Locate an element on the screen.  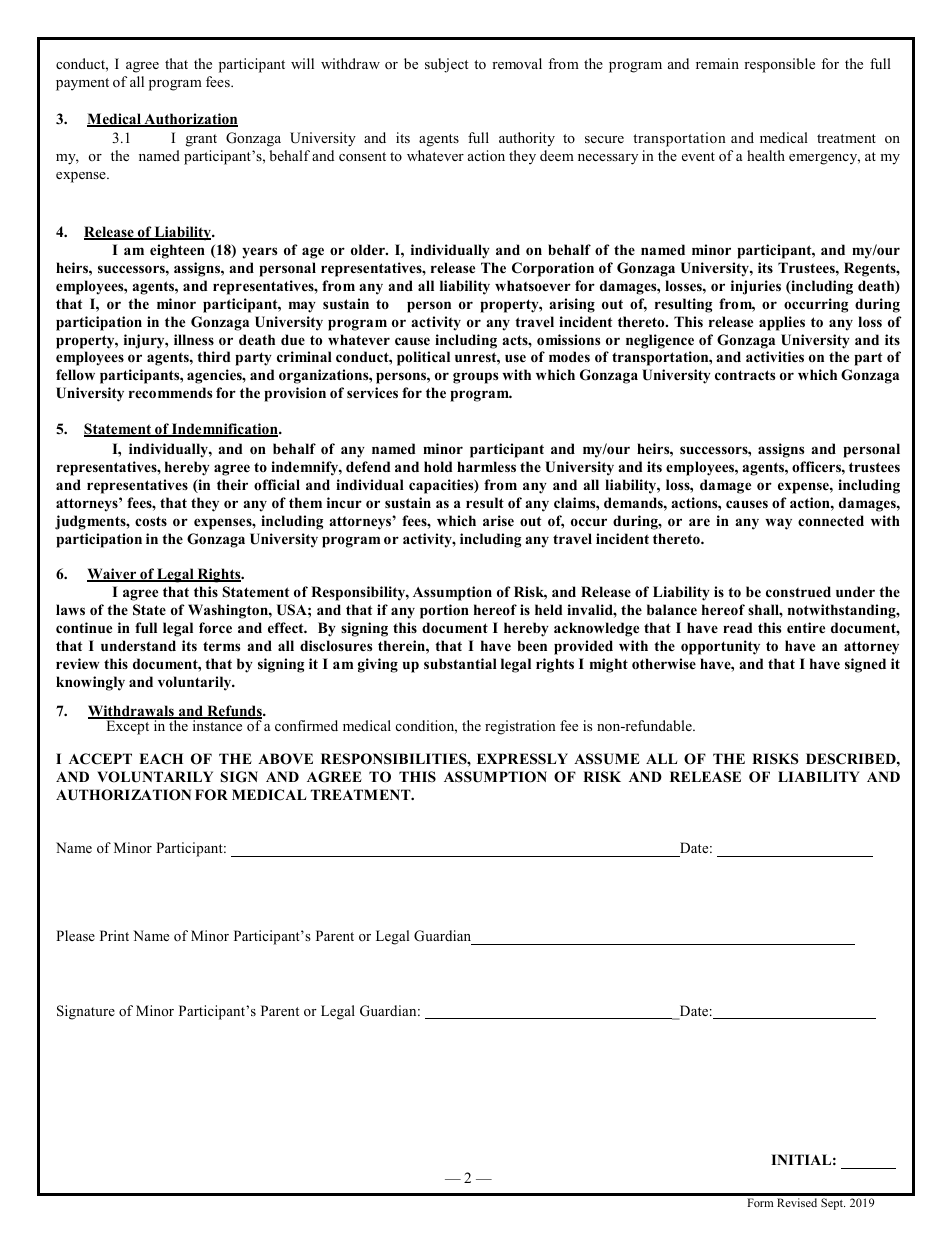
Print is located at coordinates (114, 935).
